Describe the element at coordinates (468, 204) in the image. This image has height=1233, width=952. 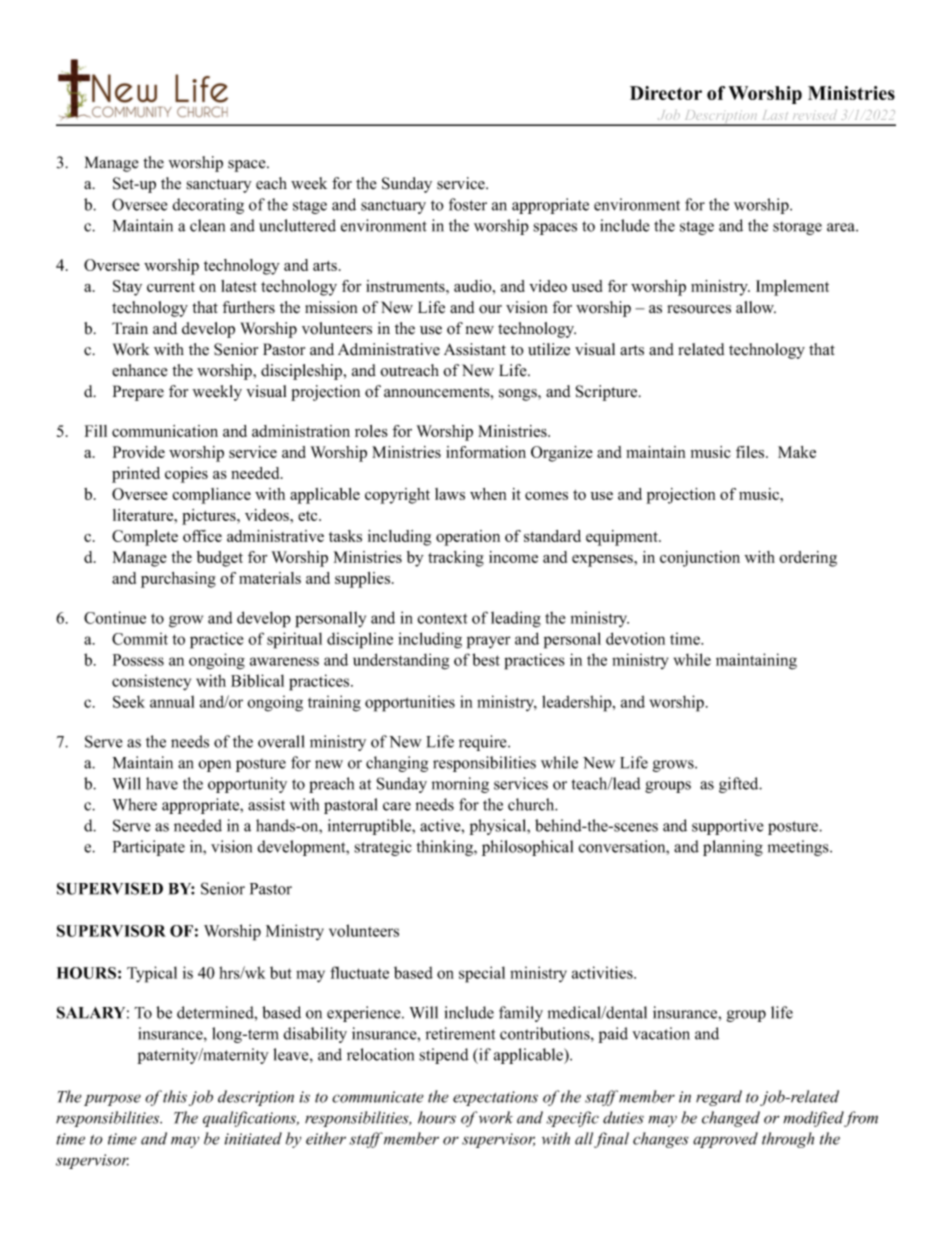
I see `foster` at that location.
